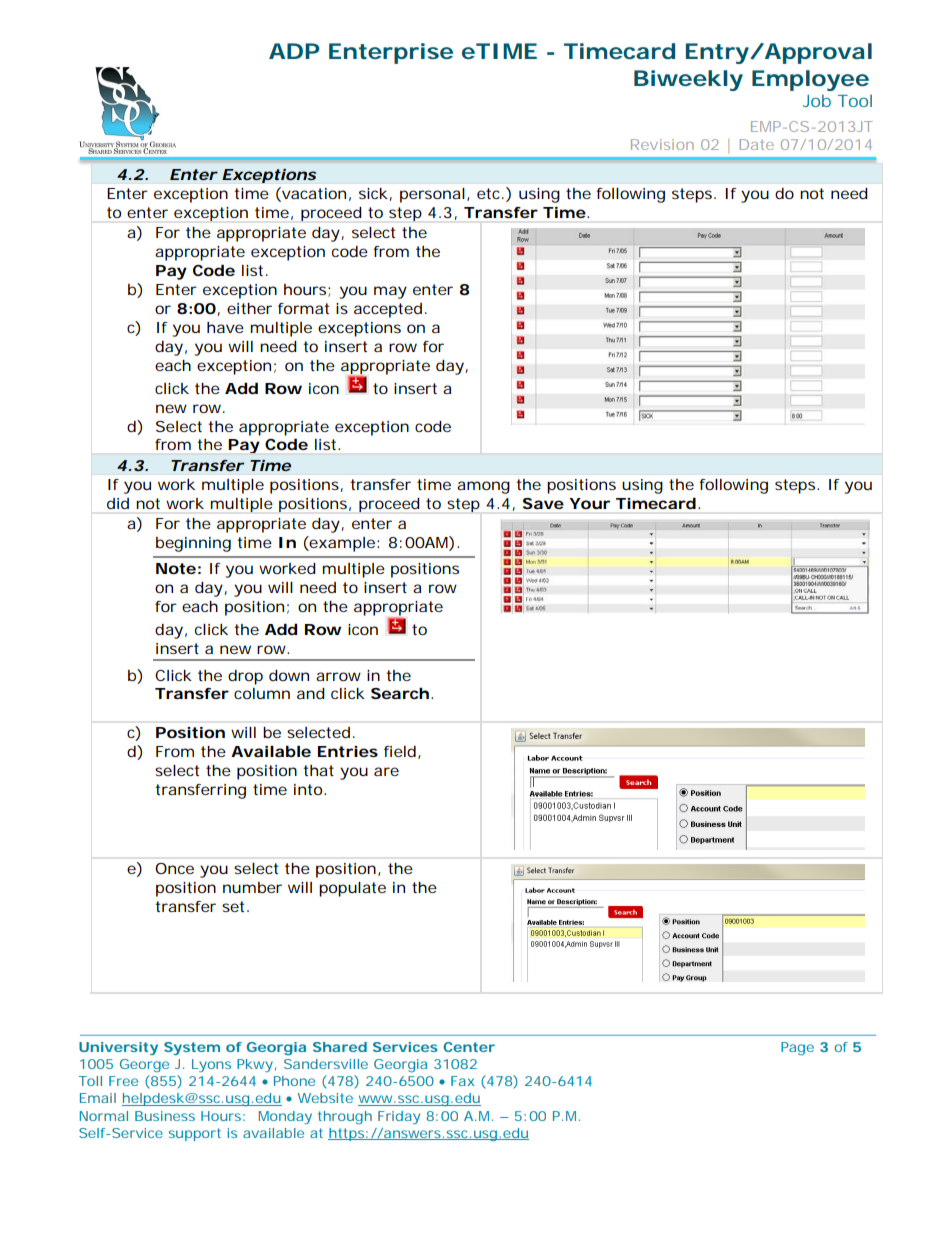 This screenshot has width=952, height=1233. Describe the element at coordinates (225, 327) in the screenshot. I see `have` at that location.
